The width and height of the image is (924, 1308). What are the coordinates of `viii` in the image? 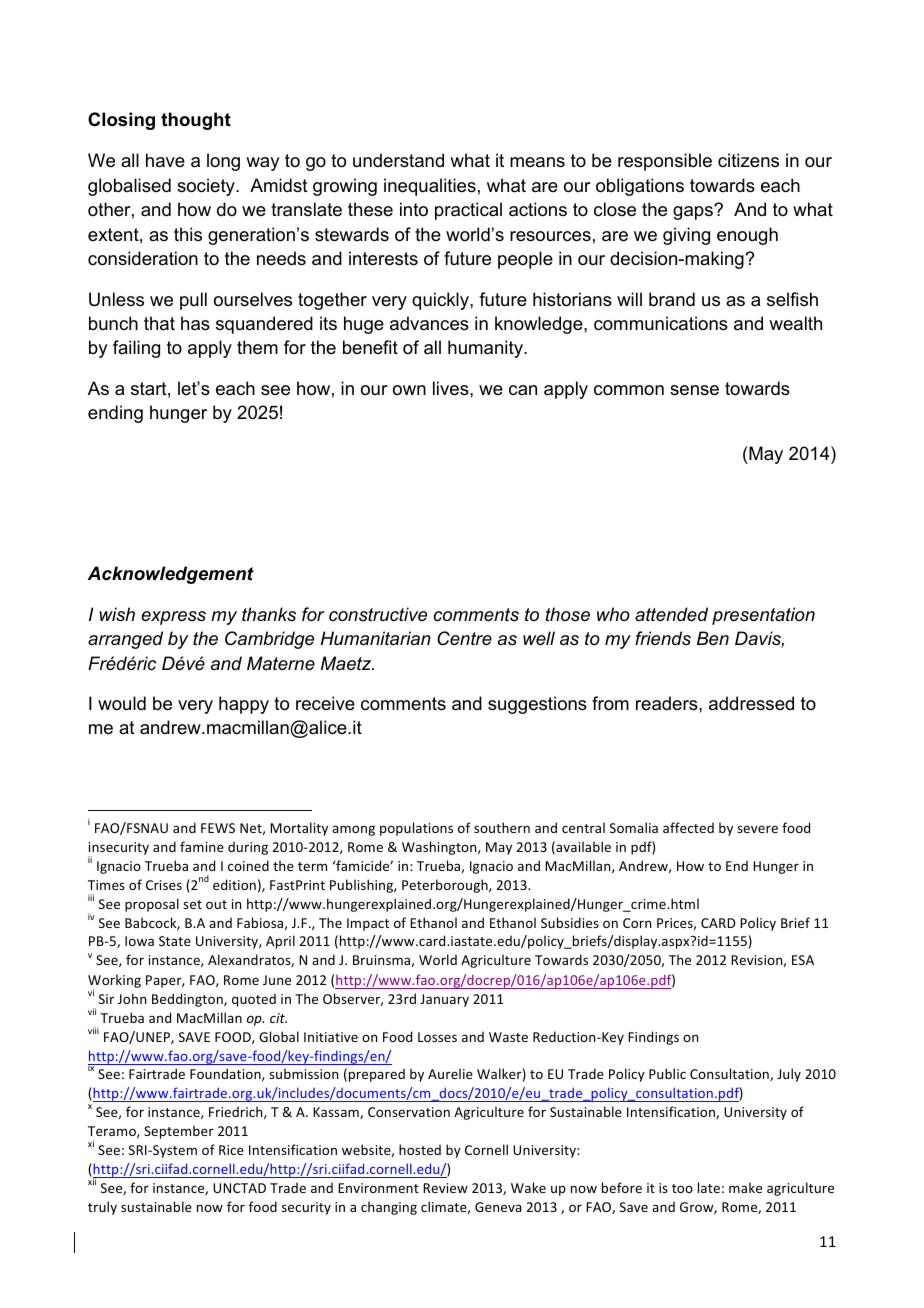 It's located at (93, 1030).
